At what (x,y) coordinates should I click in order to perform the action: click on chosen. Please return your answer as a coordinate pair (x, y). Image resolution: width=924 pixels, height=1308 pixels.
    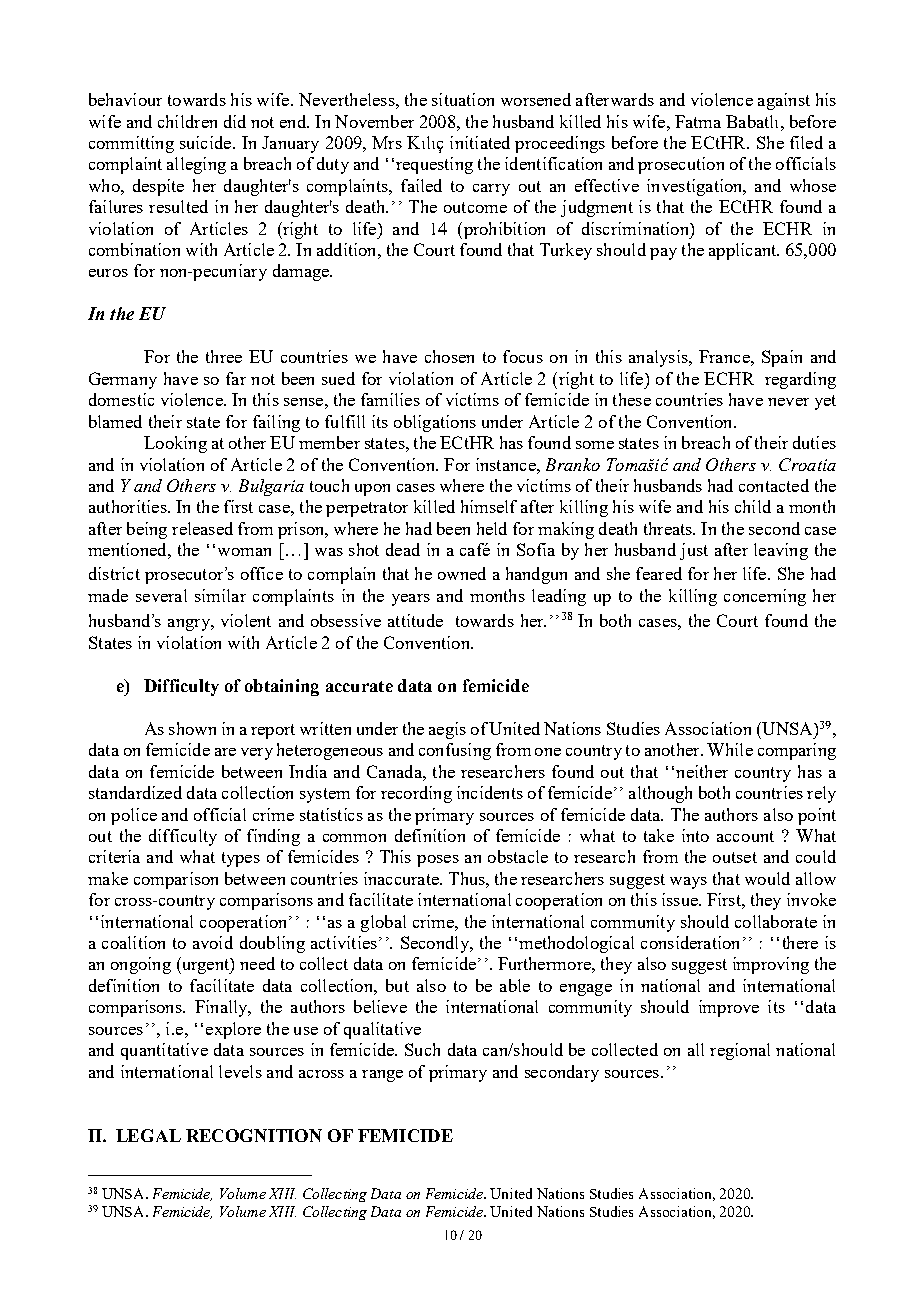
    Looking at the image, I should click on (449, 356).
